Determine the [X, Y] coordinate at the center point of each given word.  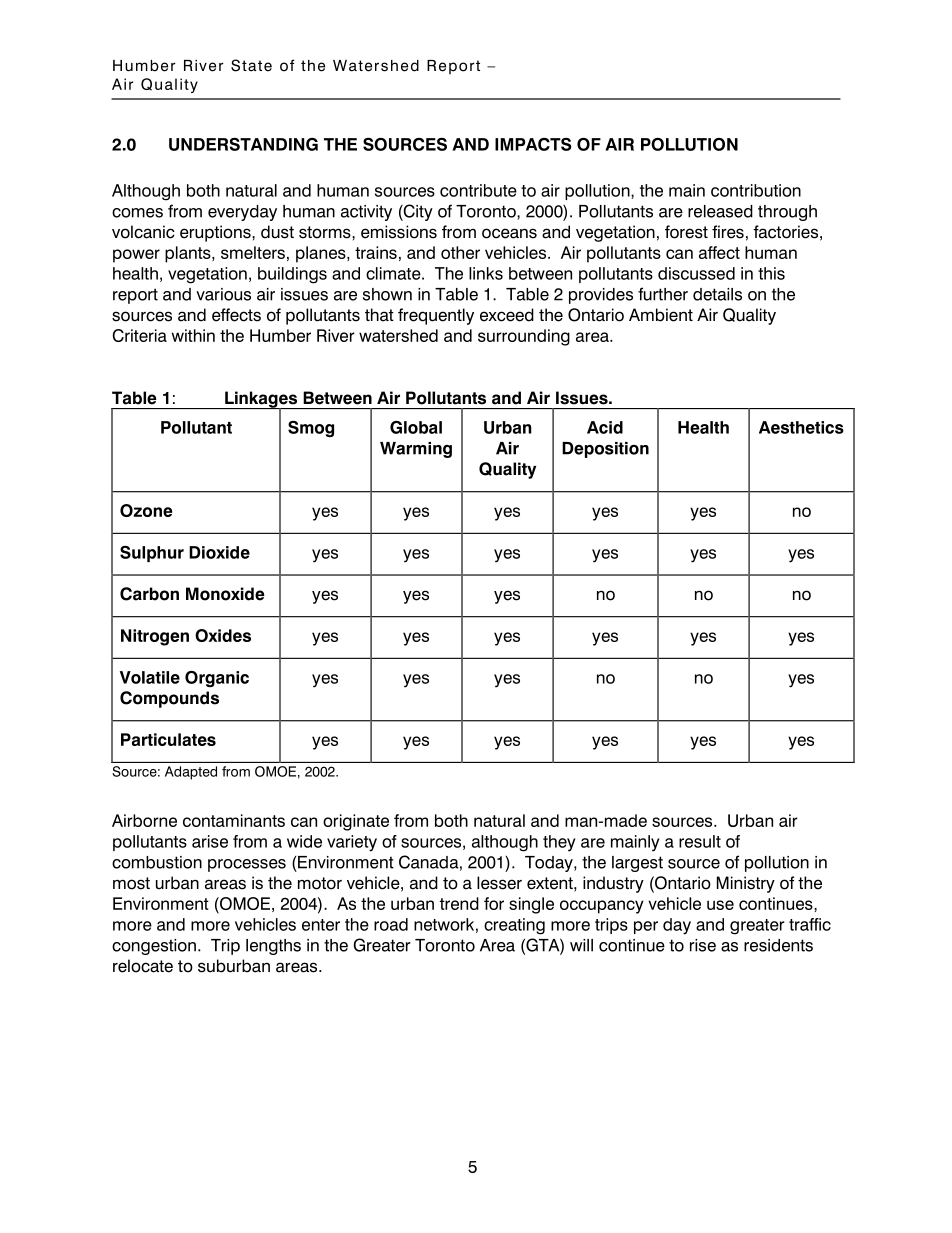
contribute [478, 190]
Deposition [605, 450]
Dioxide [219, 552]
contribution [756, 190]
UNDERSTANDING [243, 144]
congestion [154, 947]
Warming [416, 450]
